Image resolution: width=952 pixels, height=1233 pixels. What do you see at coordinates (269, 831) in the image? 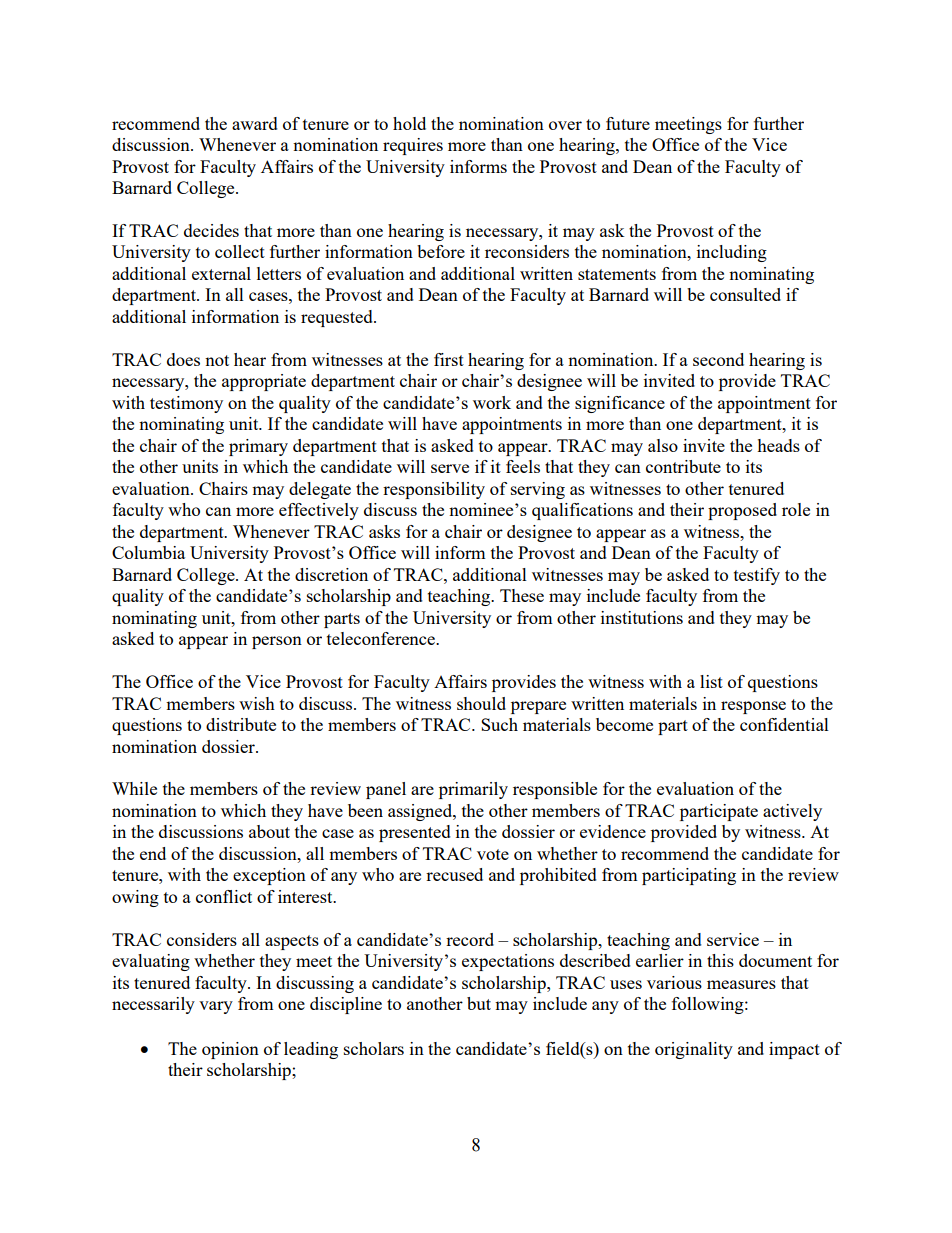
I see `about` at bounding box center [269, 831].
